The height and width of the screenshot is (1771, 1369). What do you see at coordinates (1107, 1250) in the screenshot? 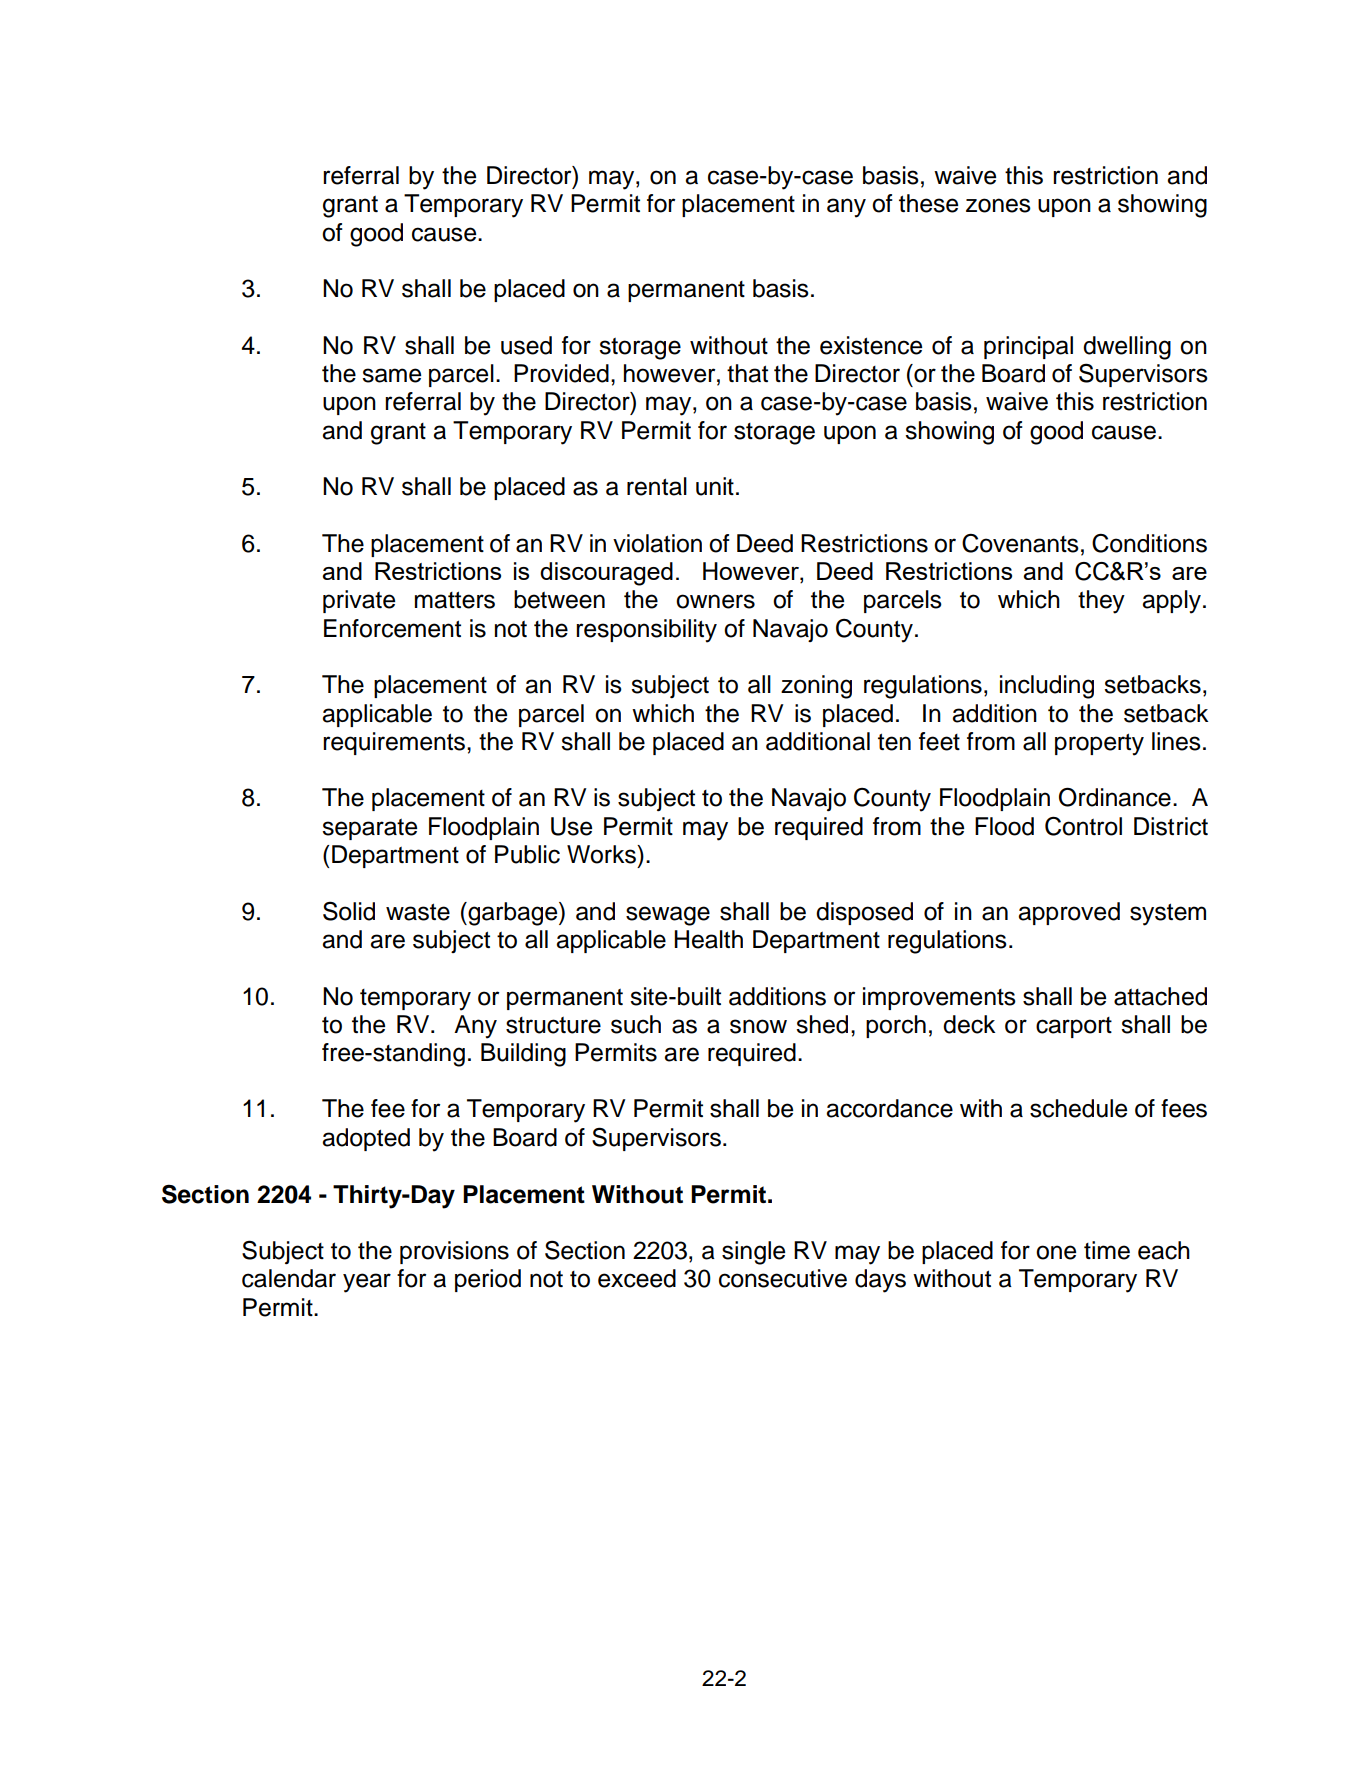
I see `time` at bounding box center [1107, 1250].
